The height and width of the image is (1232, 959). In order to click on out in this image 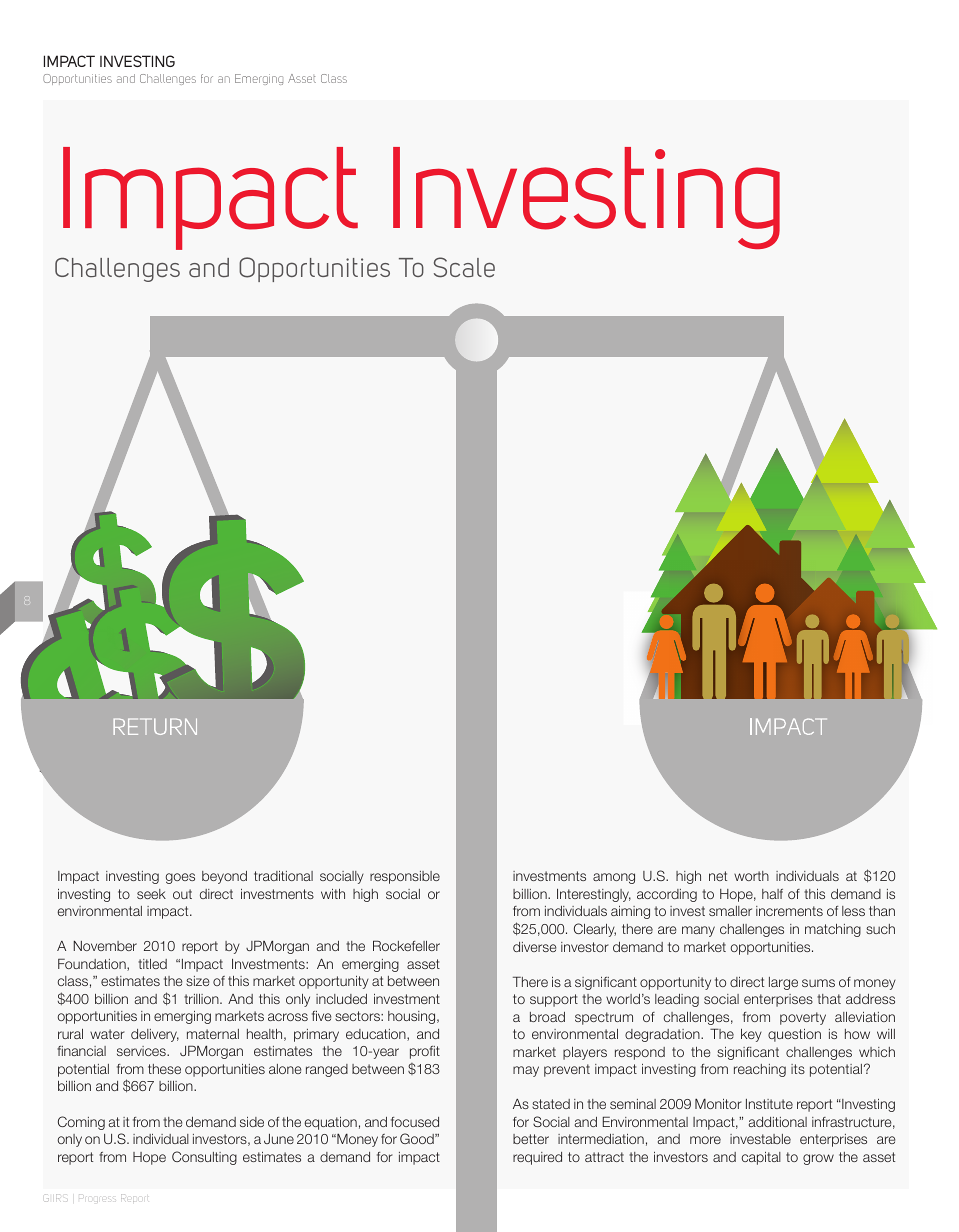, I will do `click(182, 894)`.
